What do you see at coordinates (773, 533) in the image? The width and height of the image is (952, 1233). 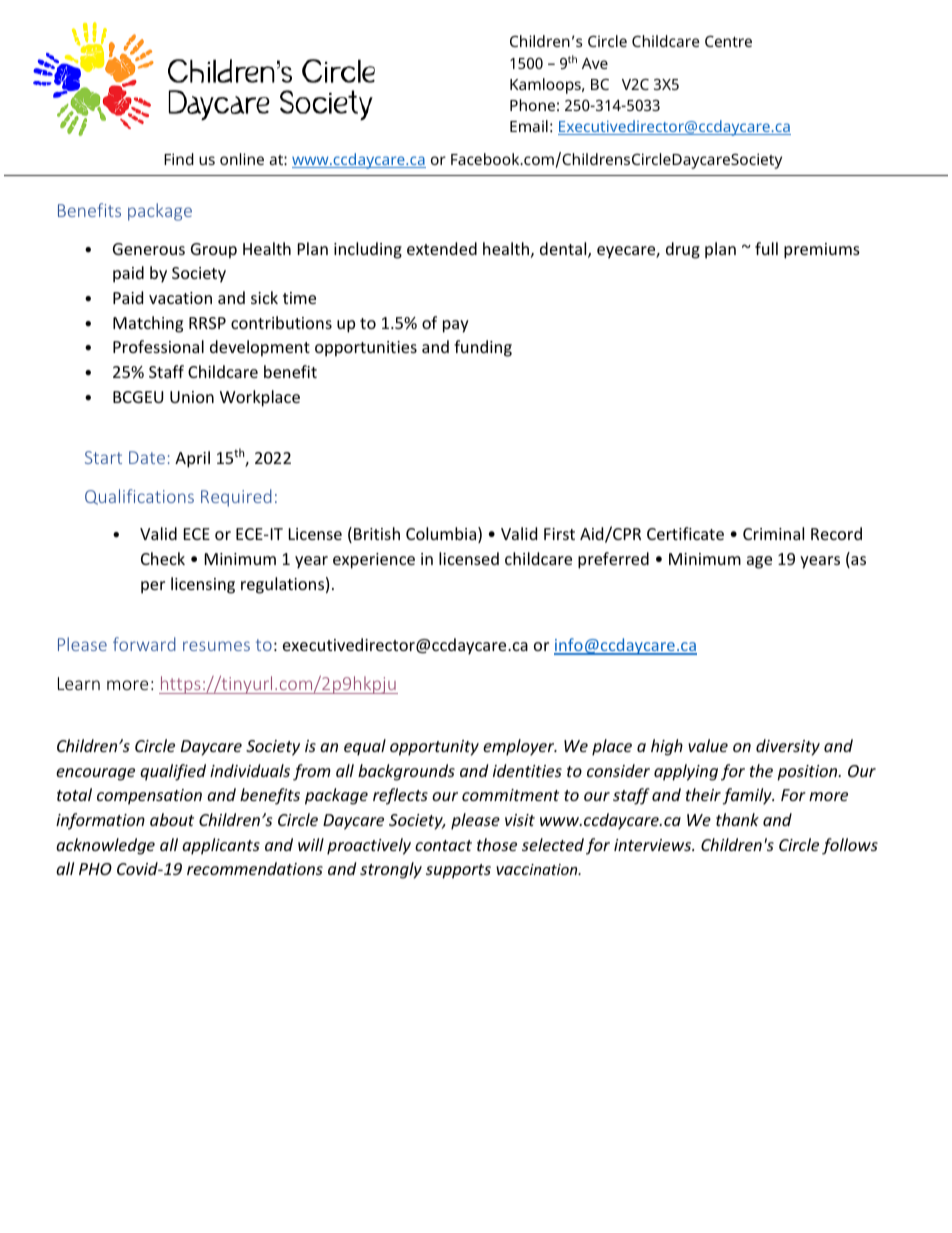 I see `Criminal` at bounding box center [773, 533].
